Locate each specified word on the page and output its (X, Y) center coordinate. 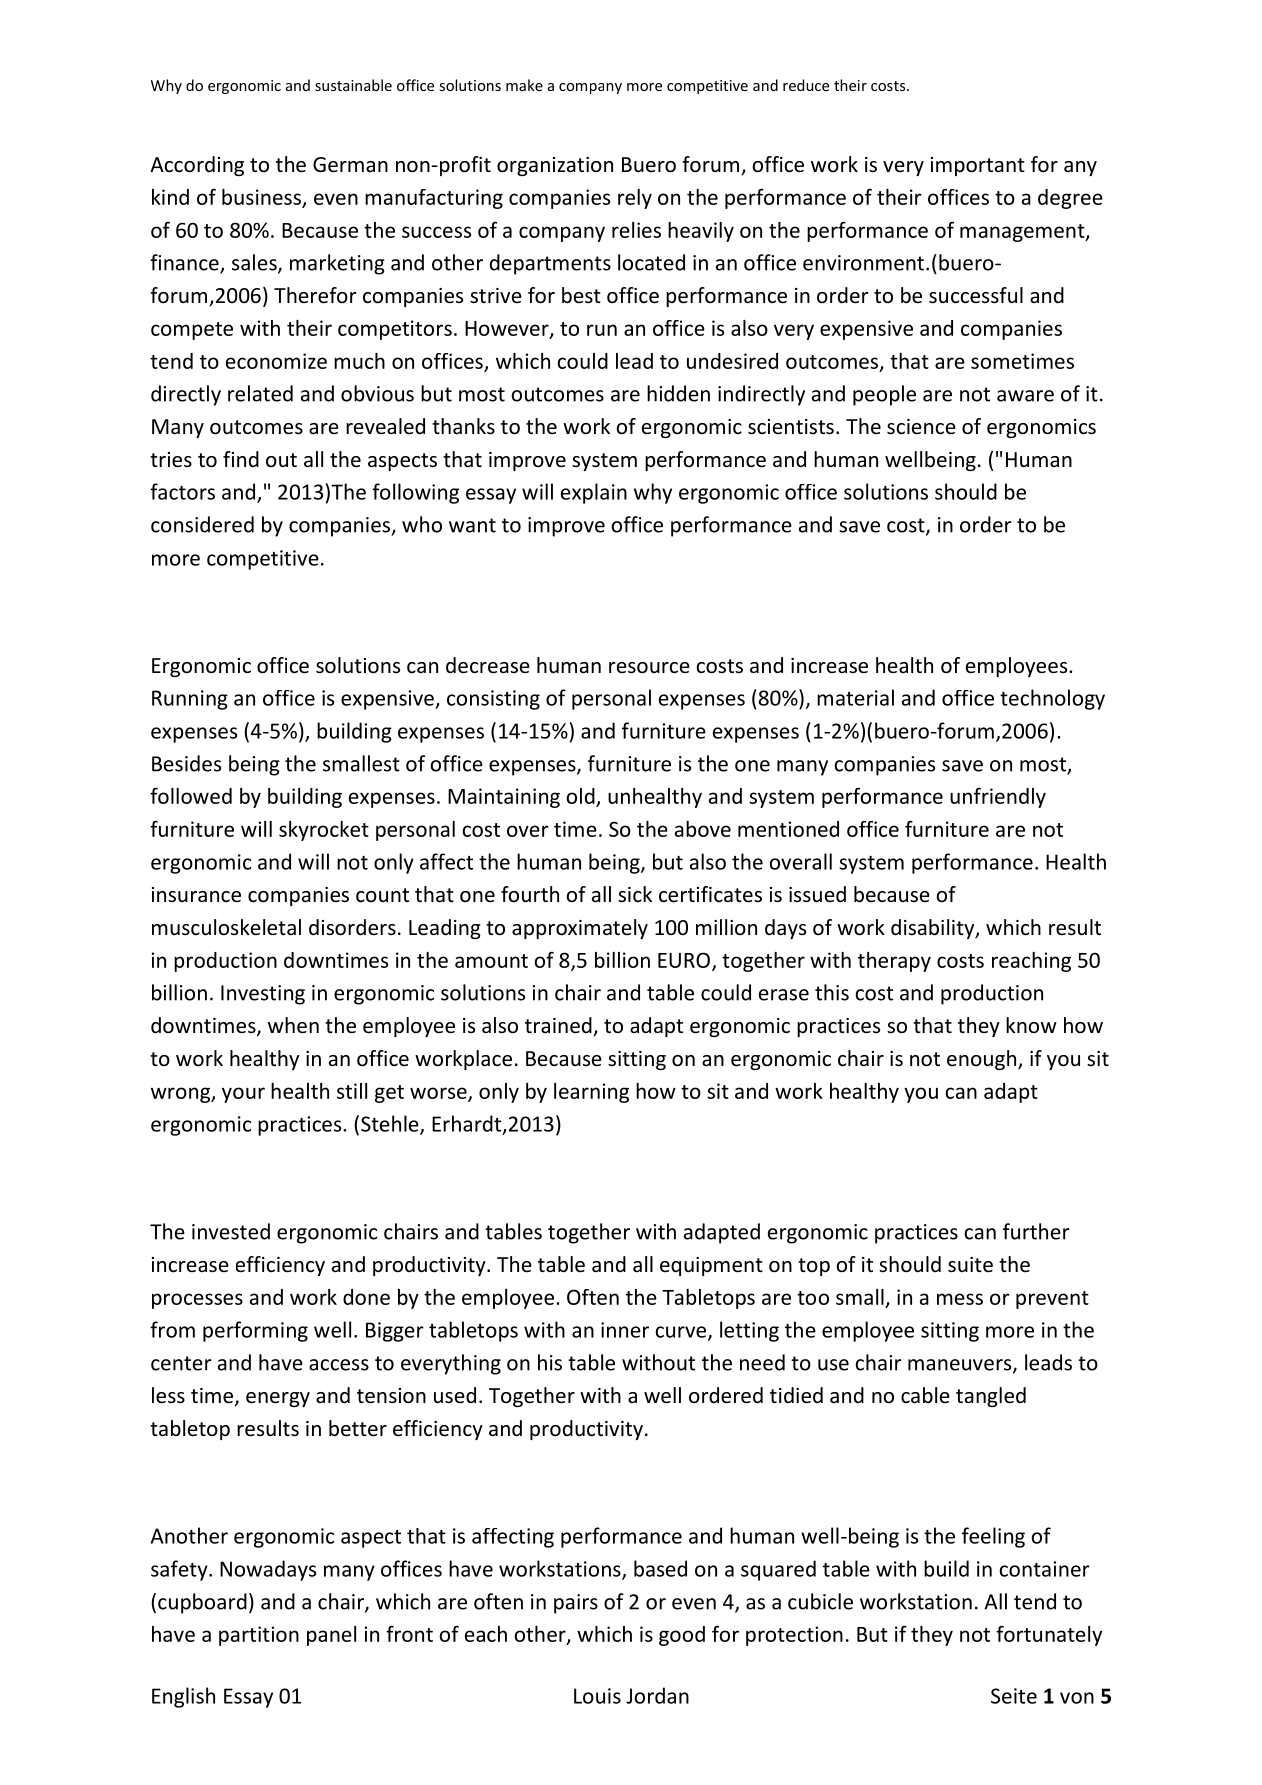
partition (259, 1636)
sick (635, 894)
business (262, 198)
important (978, 166)
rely (635, 199)
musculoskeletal (226, 927)
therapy (894, 962)
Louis (597, 1696)
